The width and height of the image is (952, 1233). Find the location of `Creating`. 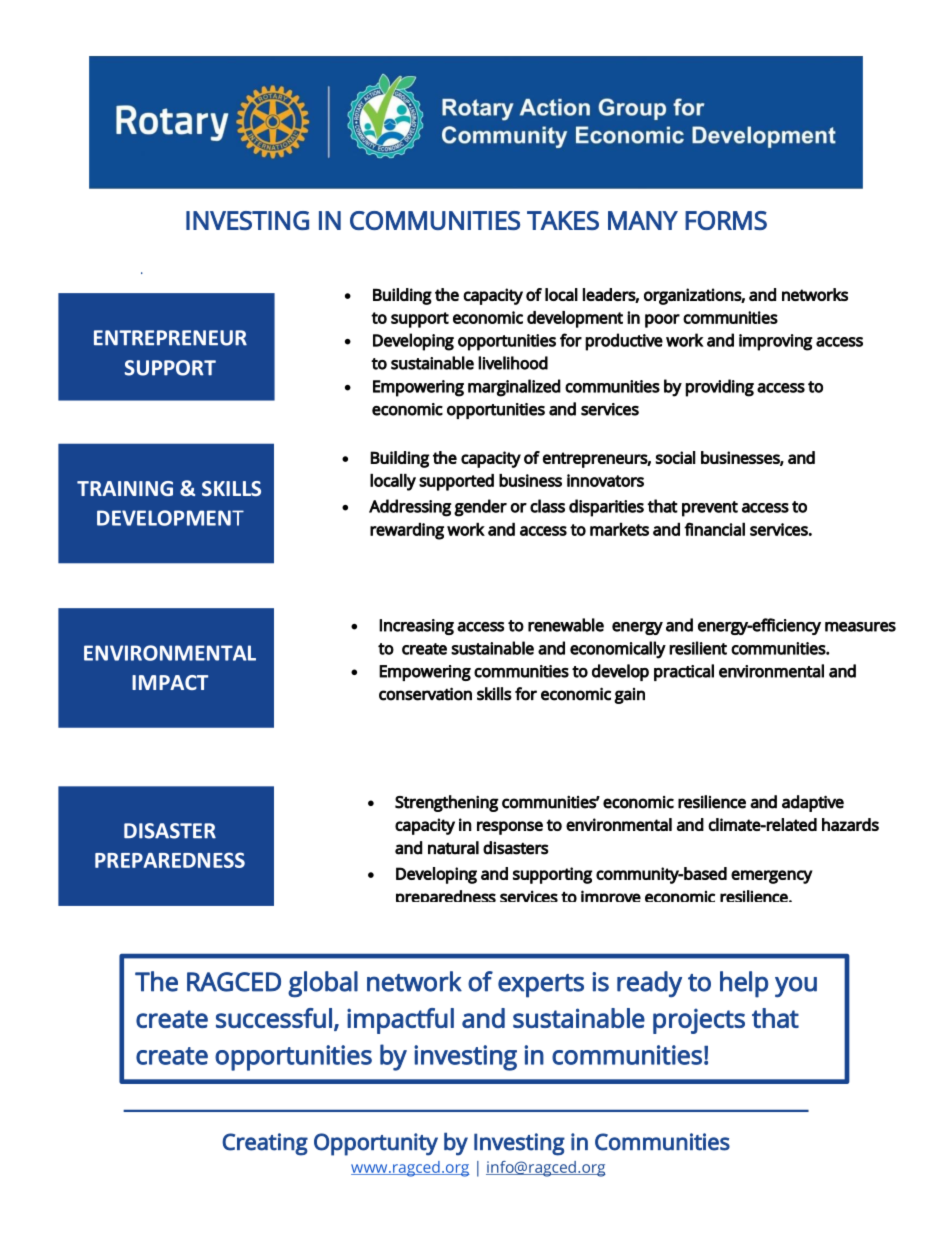

Creating is located at coordinates (265, 1144).
